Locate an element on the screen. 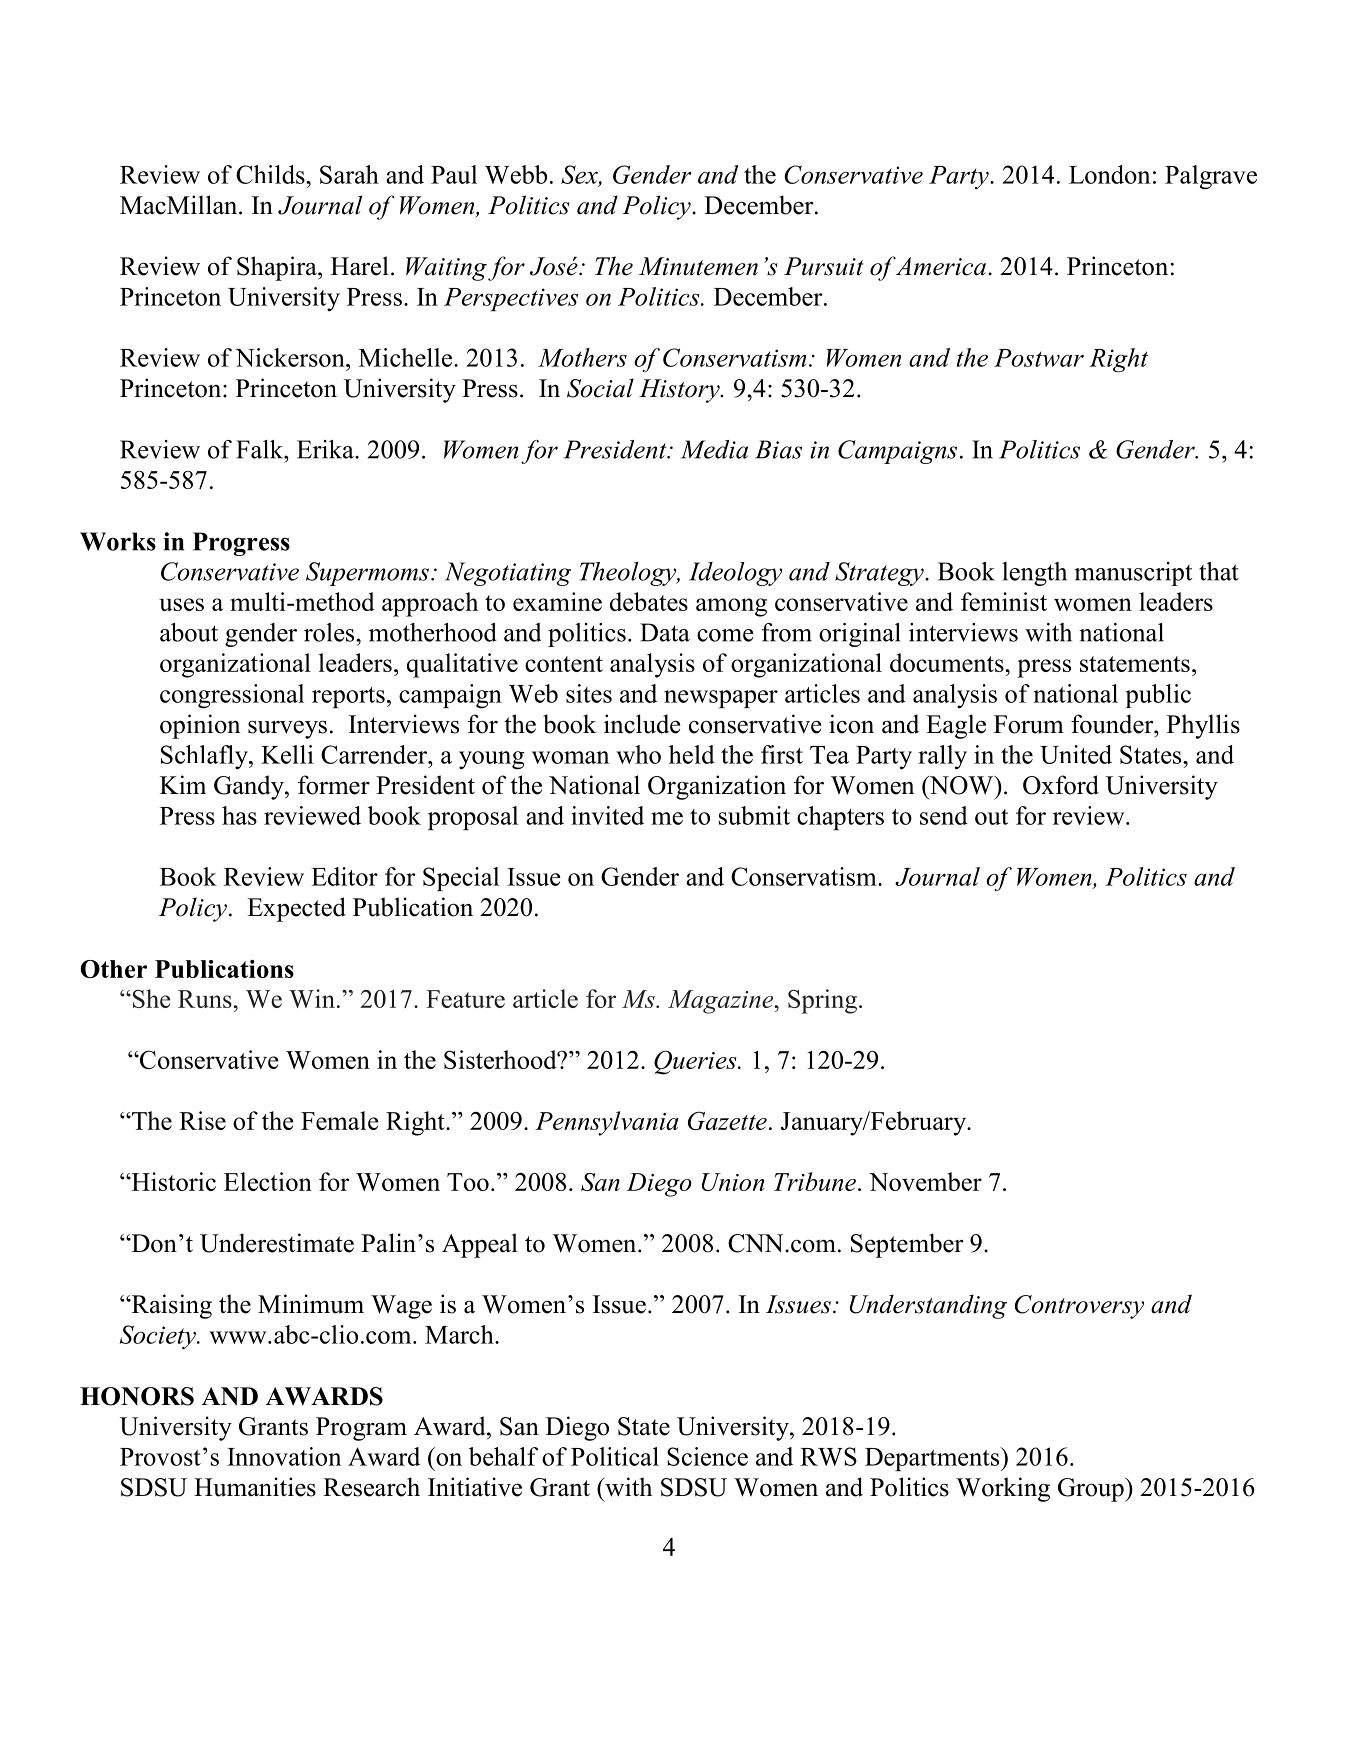  Childs is located at coordinates (271, 174).
